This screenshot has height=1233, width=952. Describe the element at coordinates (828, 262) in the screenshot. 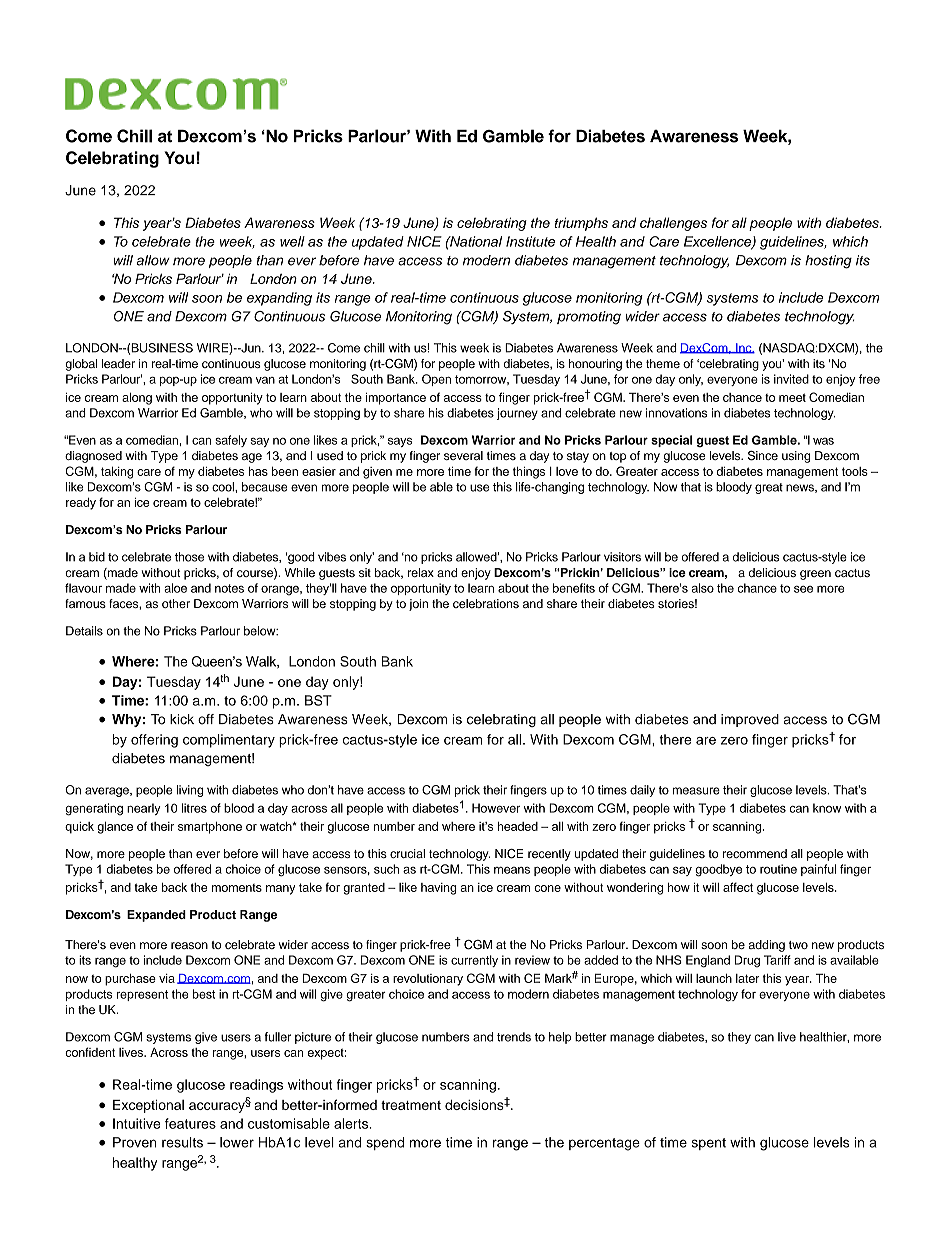

I see `hosting` at that location.
